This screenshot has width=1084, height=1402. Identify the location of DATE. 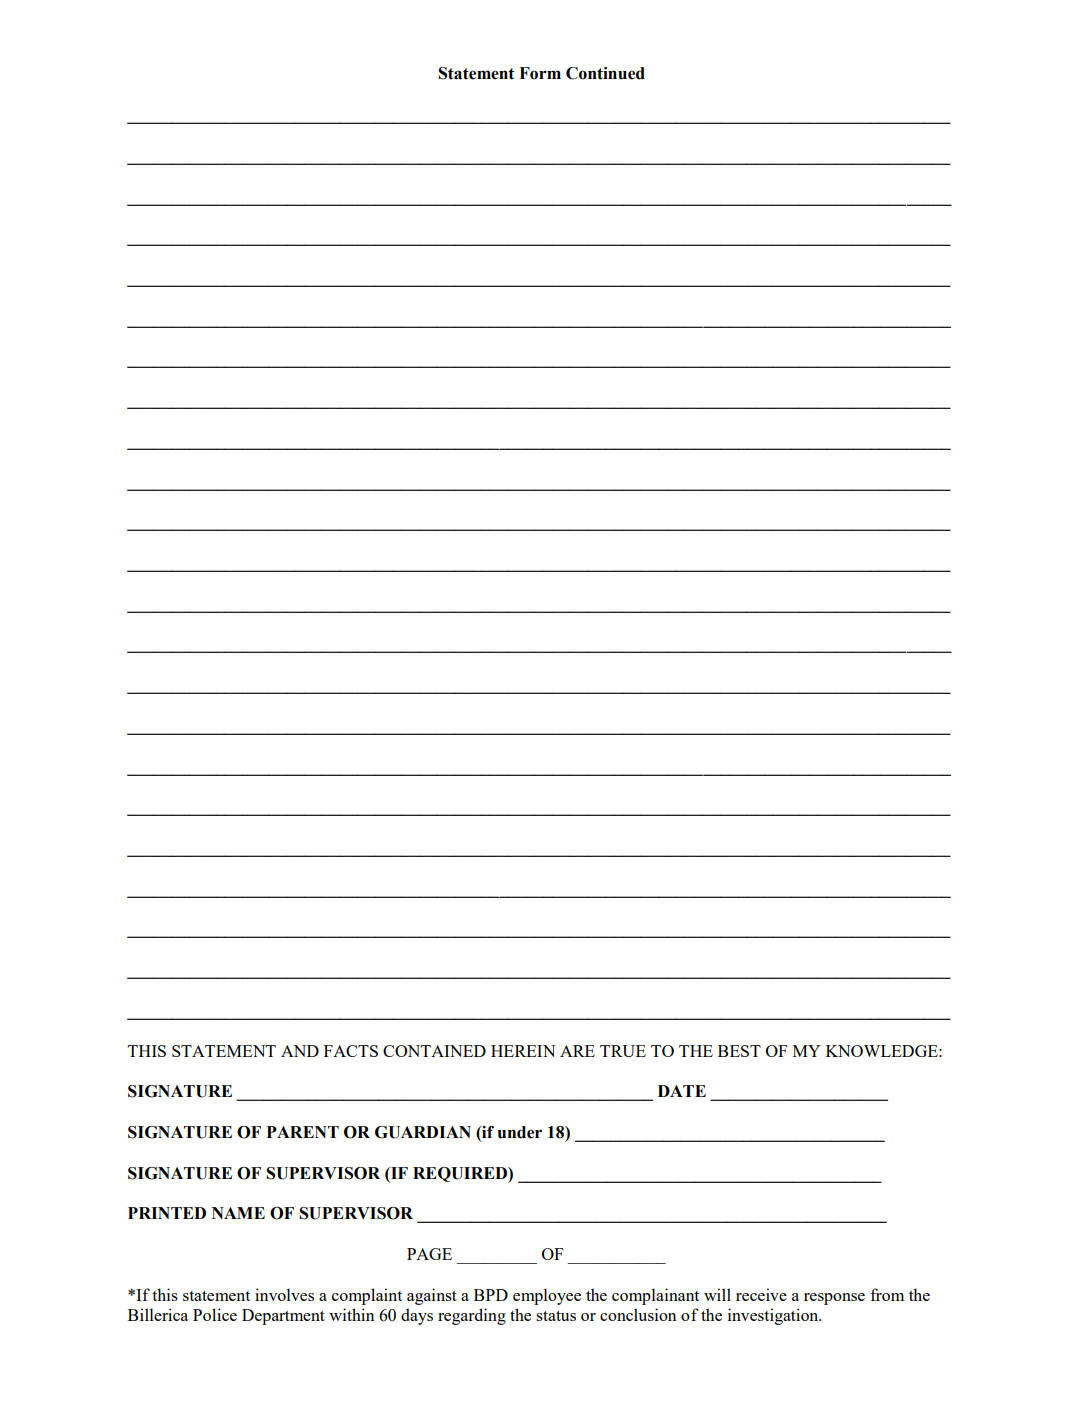
(682, 1091).
